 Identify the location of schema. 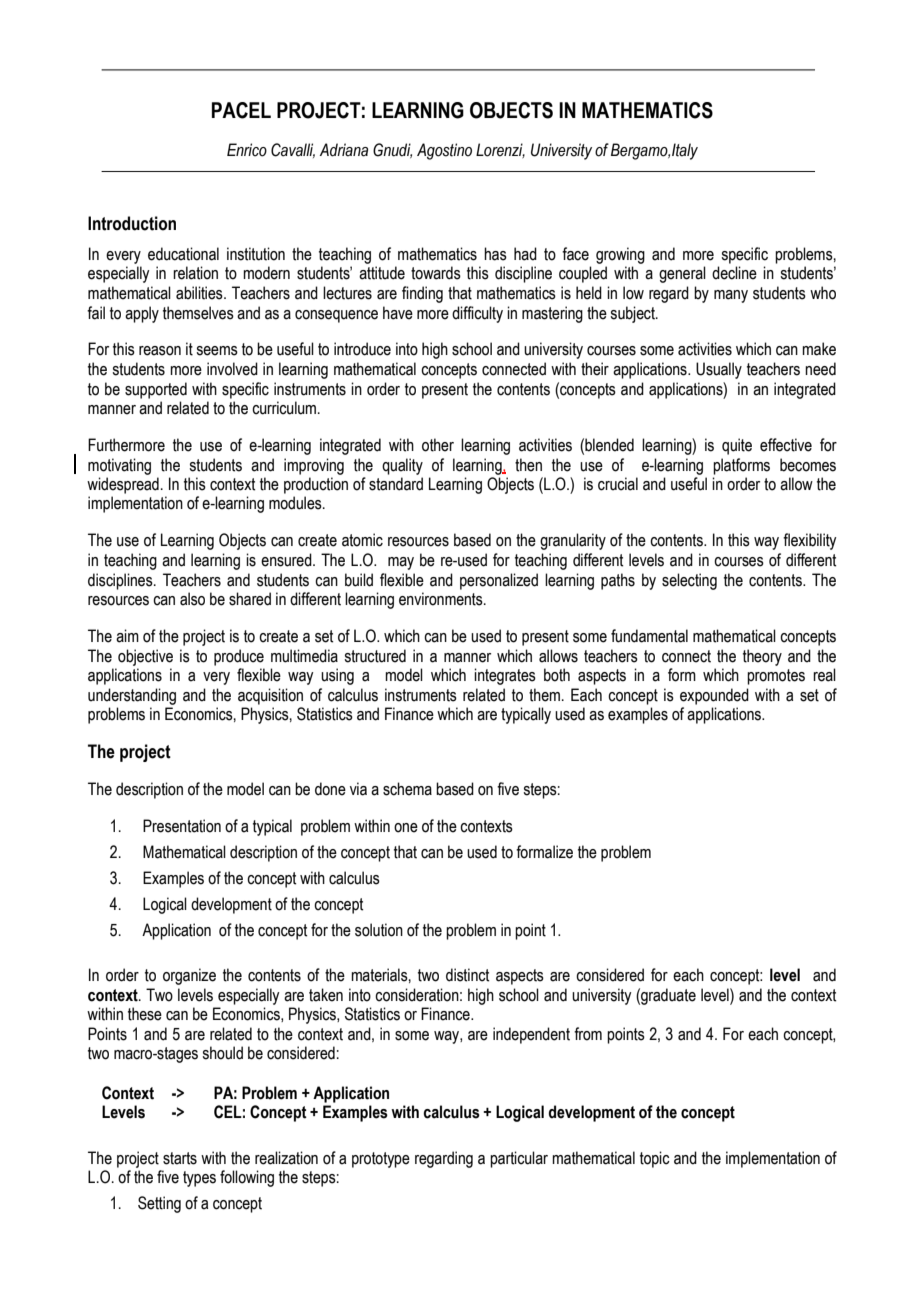
(407, 789).
